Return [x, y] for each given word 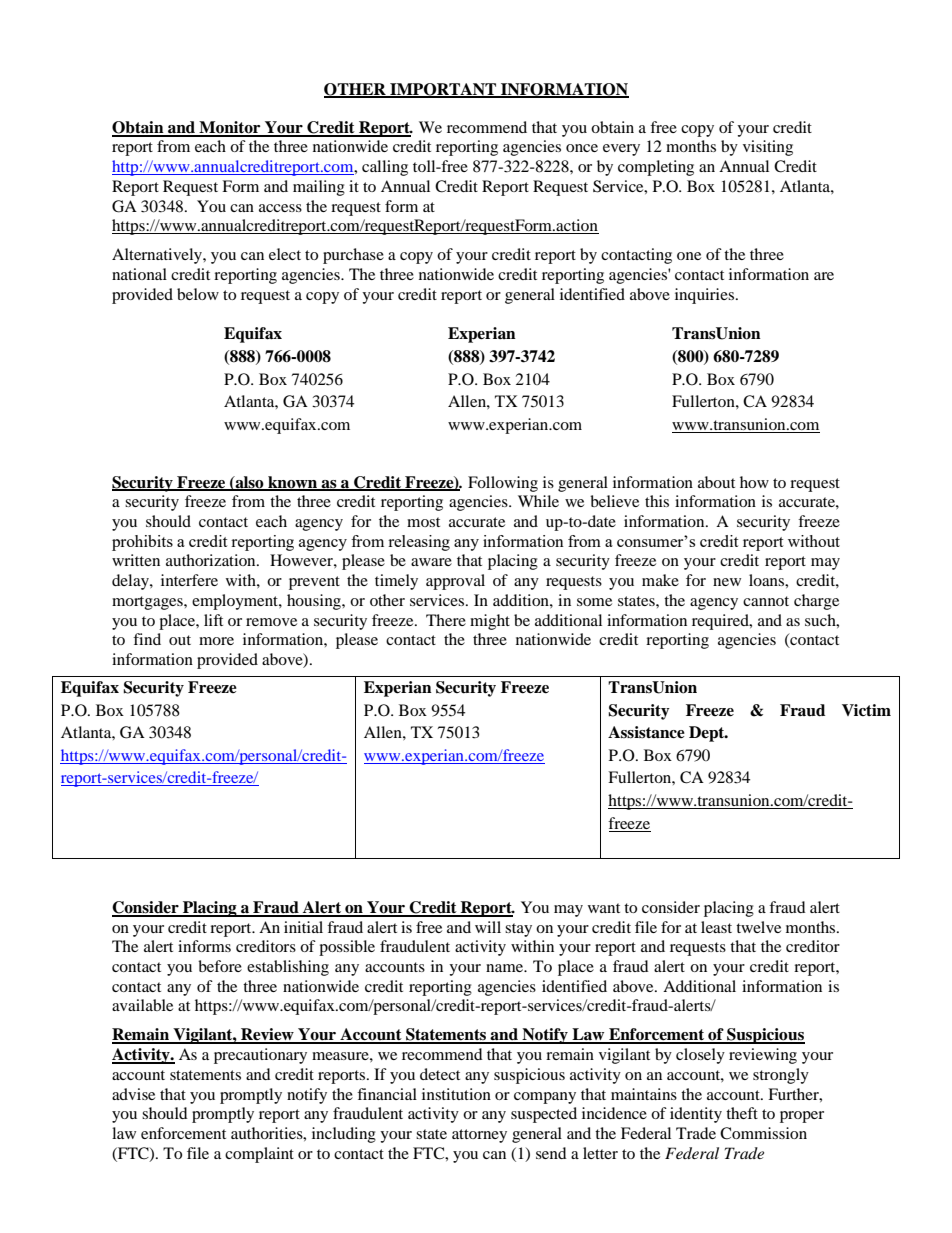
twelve [758, 927]
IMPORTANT [443, 90]
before [220, 966]
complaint [259, 1155]
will [488, 927]
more [216, 641]
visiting [768, 148]
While [538, 501]
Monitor [230, 128]
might [490, 622]
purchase [353, 256]
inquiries [706, 296]
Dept [708, 734]
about [716, 482]
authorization [212, 560]
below [198, 294]
